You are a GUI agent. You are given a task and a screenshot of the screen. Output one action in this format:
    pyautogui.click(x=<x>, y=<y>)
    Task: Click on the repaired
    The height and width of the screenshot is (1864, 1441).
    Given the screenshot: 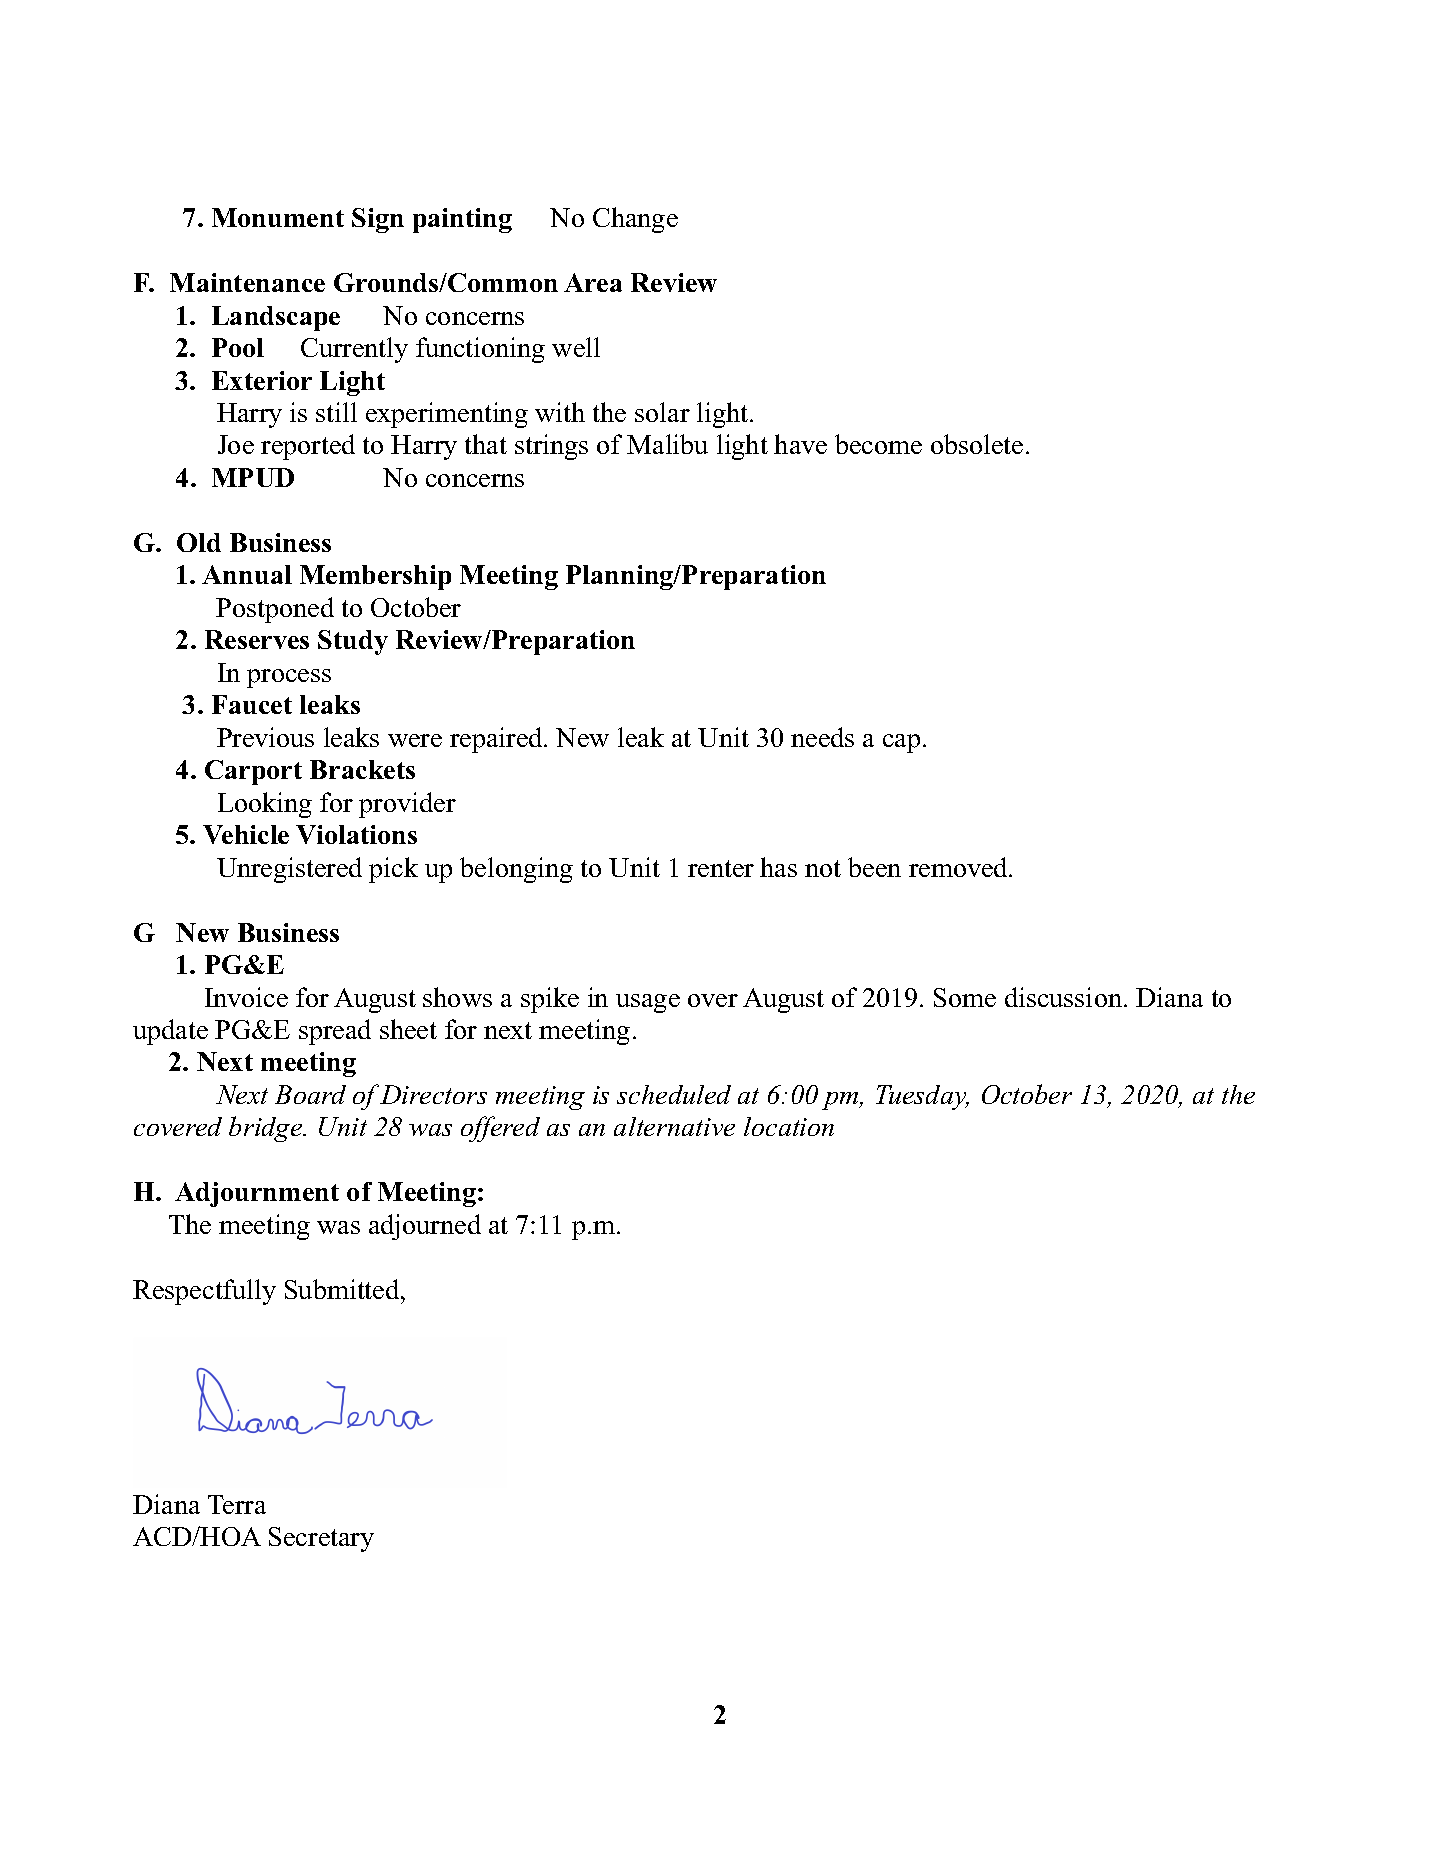 What is the action you would take?
    pyautogui.click(x=497, y=740)
